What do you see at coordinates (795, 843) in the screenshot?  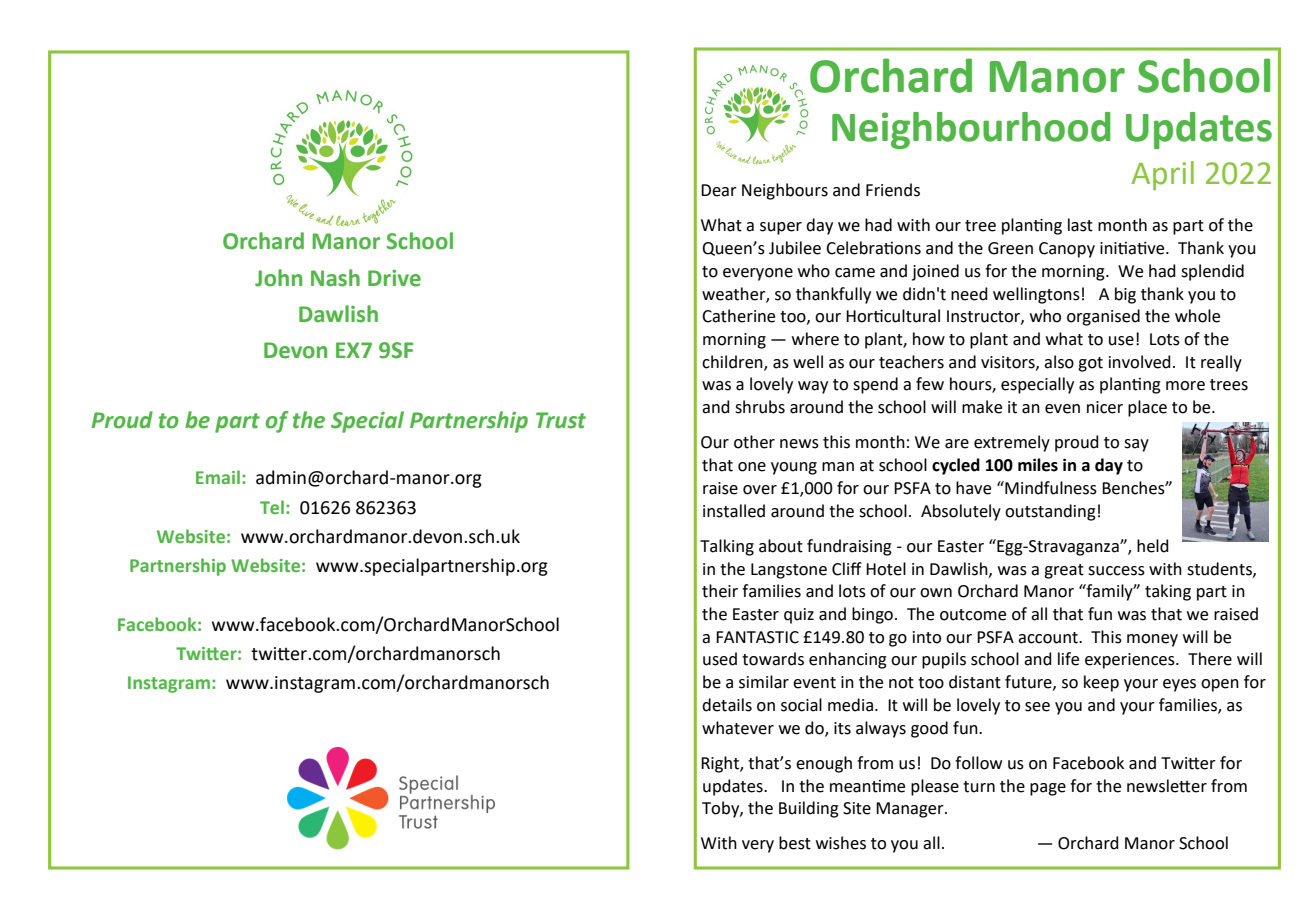 I see `best` at bounding box center [795, 843].
